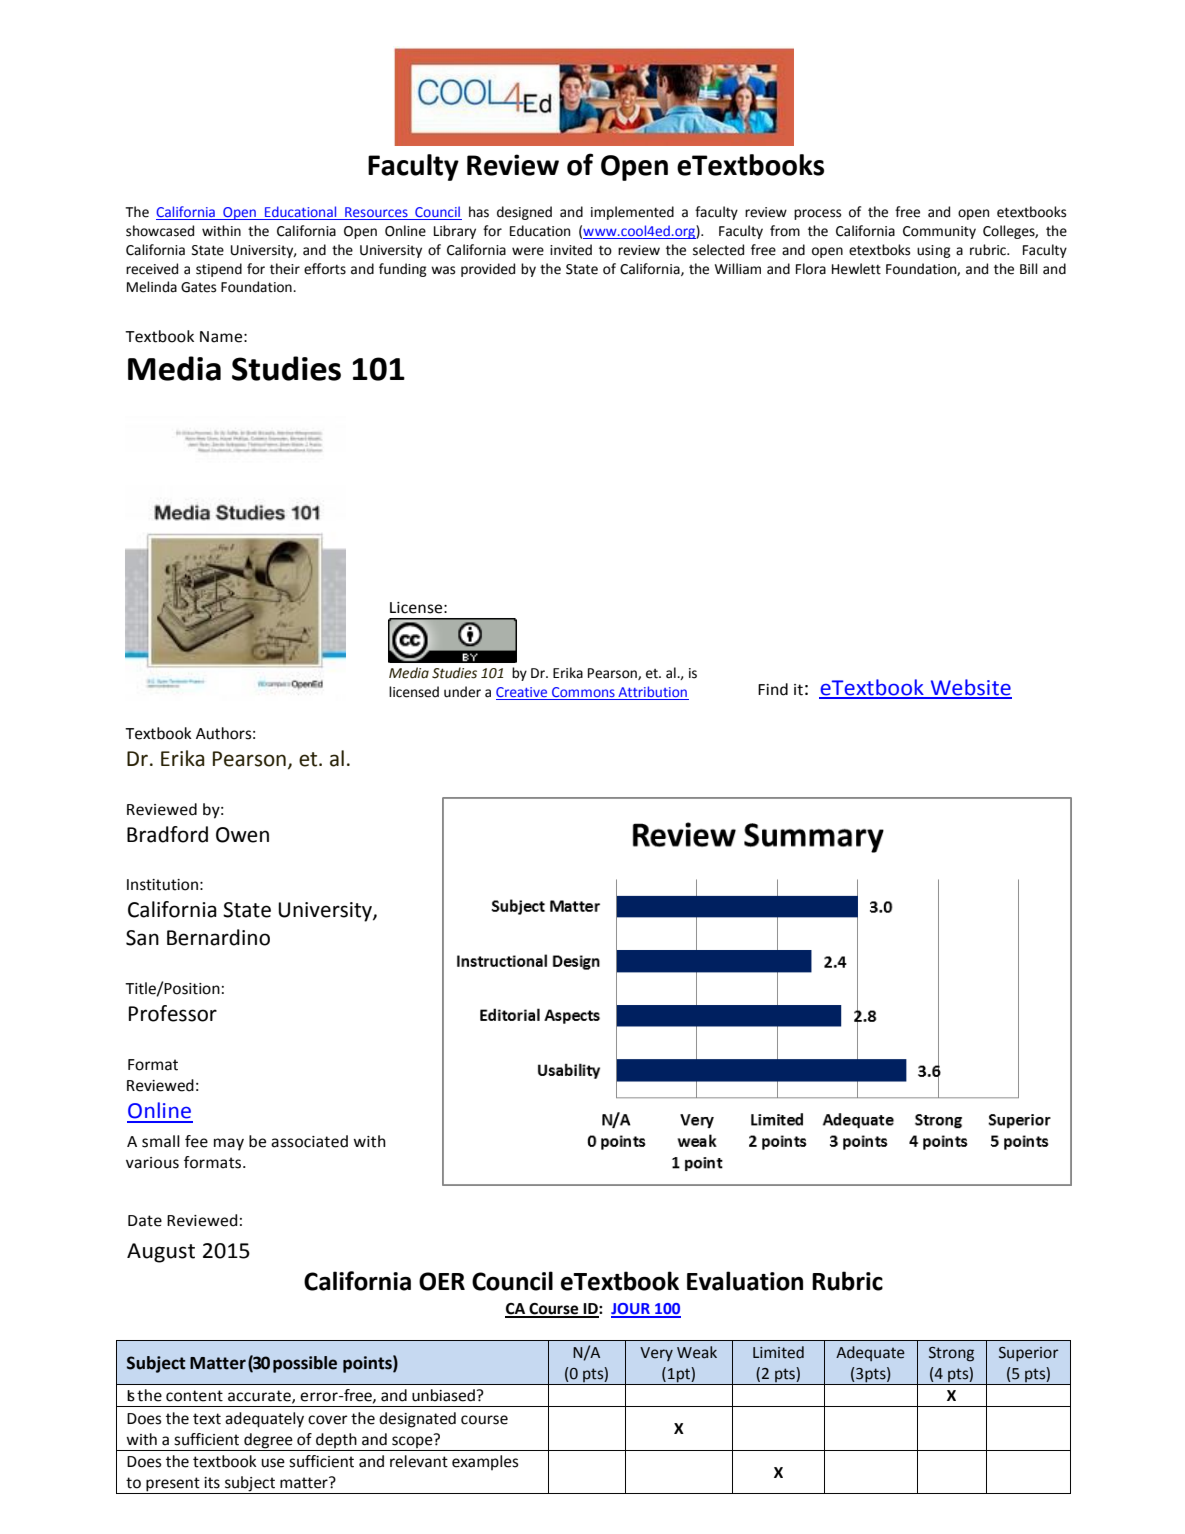 The image size is (1185, 1534). What do you see at coordinates (583, 692) in the page?
I see `Commons` at bounding box center [583, 692].
